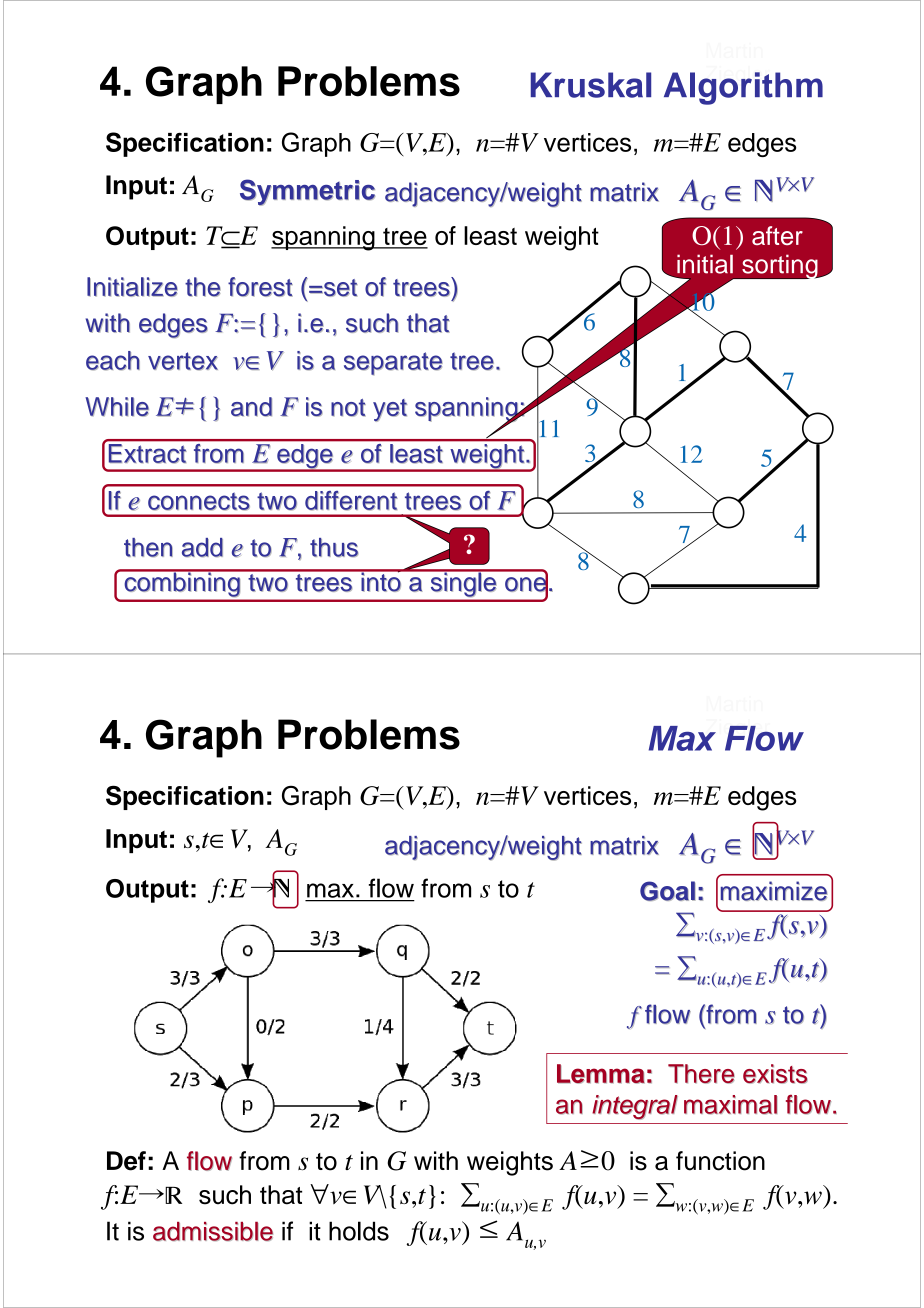  Describe the element at coordinates (334, 547) in the screenshot. I see `thus` at that location.
